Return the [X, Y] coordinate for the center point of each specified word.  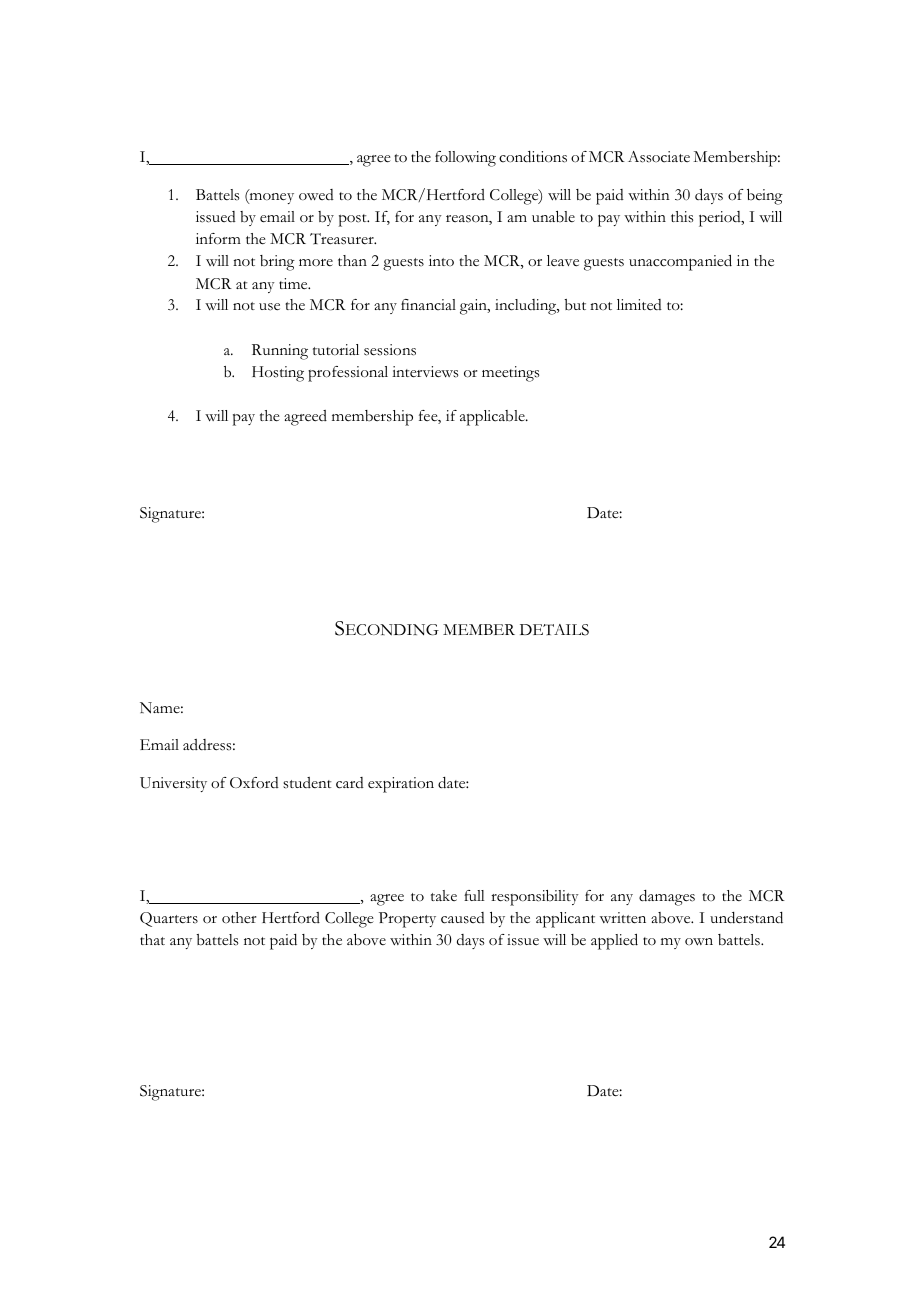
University [173, 784]
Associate [659, 157]
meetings [510, 374]
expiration [401, 785]
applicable [493, 418]
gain [474, 307]
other [239, 918]
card [350, 783]
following [465, 159]
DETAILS [554, 630]
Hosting [278, 374]
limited [639, 305]
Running [280, 352]
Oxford [254, 783]
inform [218, 239]
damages [667, 898]
